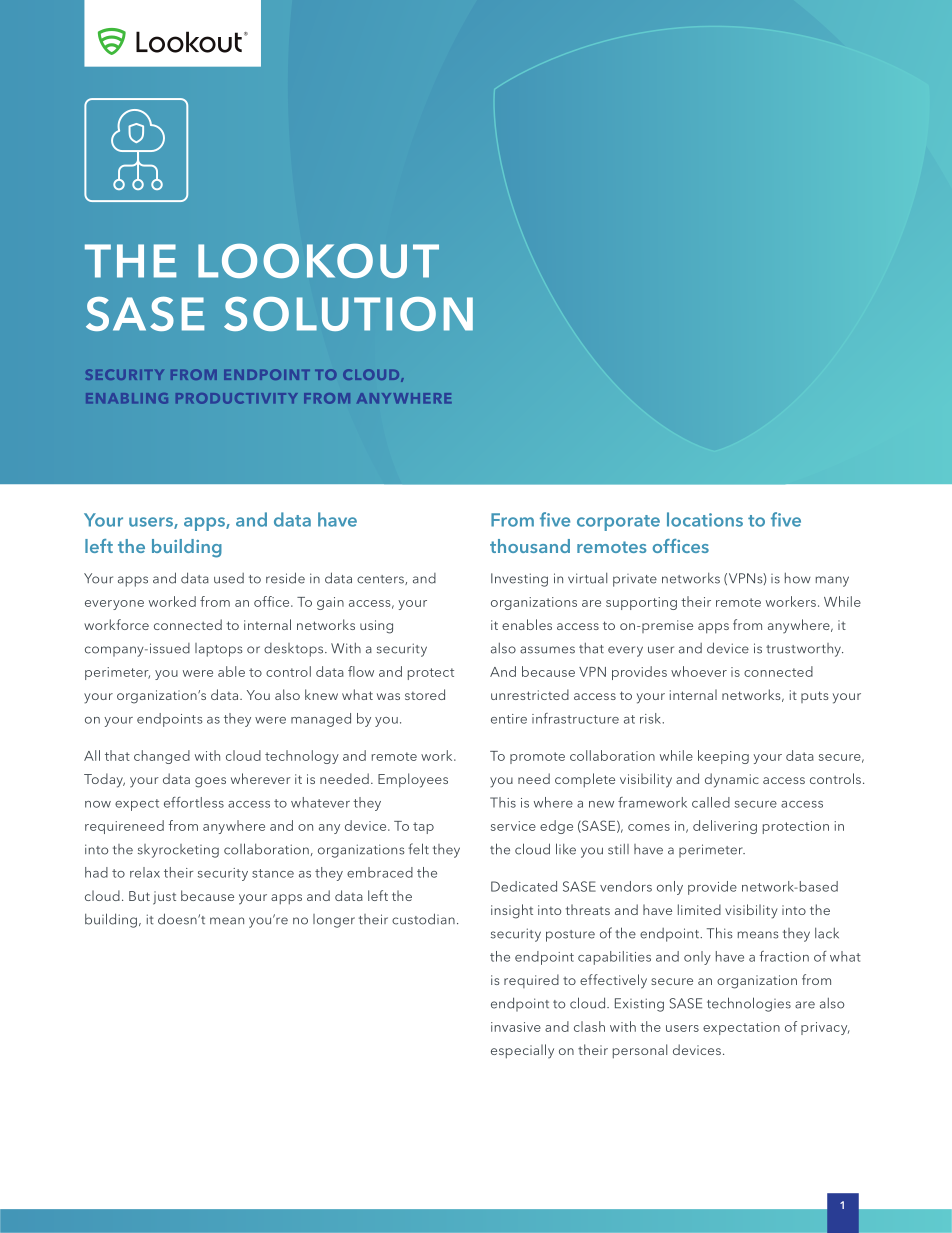  Describe the element at coordinates (749, 1004) in the screenshot. I see `technologies` at that location.
